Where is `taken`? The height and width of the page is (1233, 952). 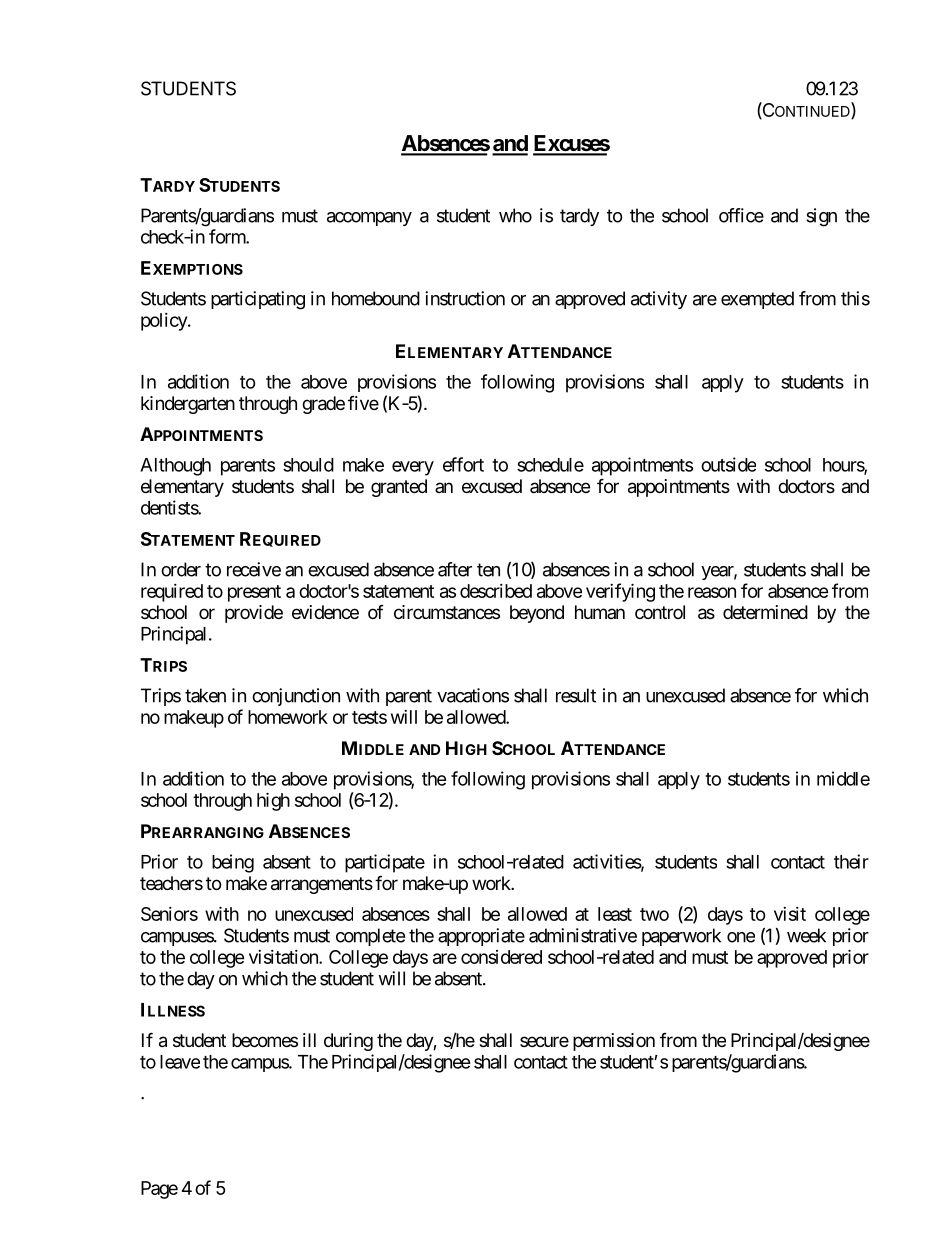 taken is located at coordinates (205, 695).
